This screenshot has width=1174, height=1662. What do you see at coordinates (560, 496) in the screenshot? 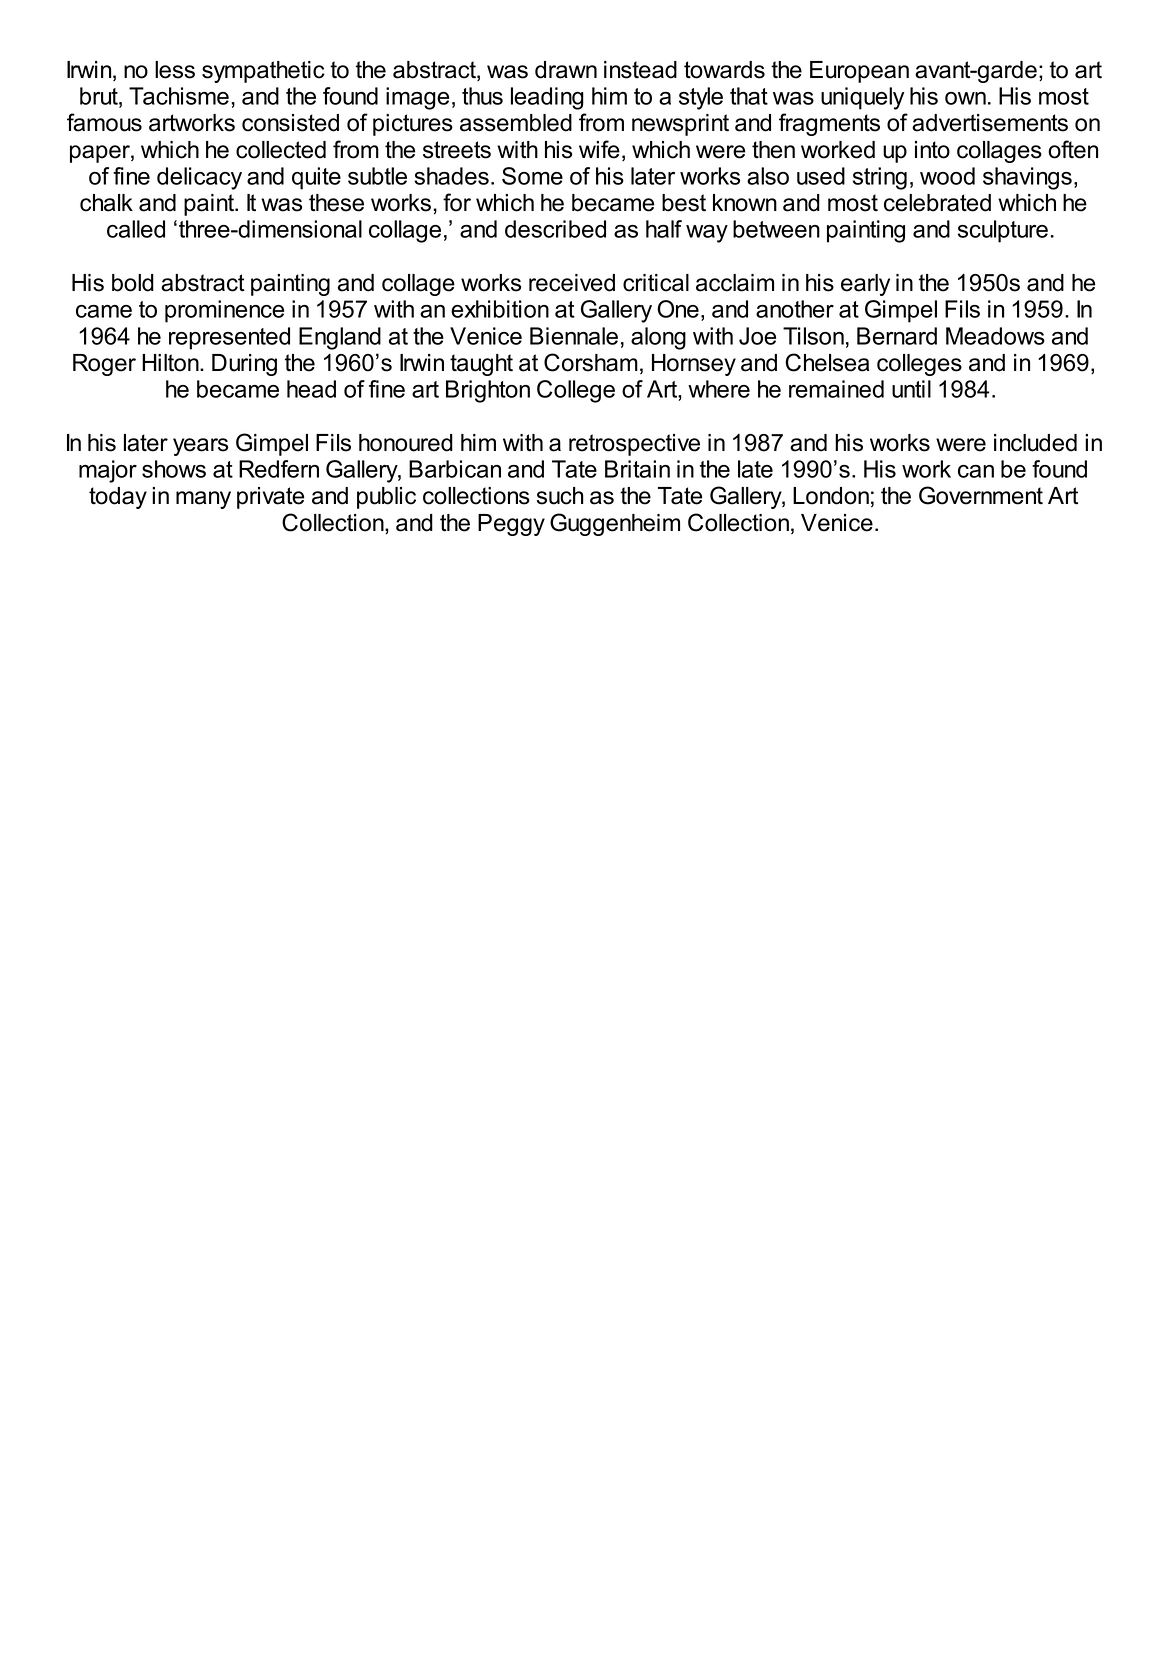
I see `such` at bounding box center [560, 496].
